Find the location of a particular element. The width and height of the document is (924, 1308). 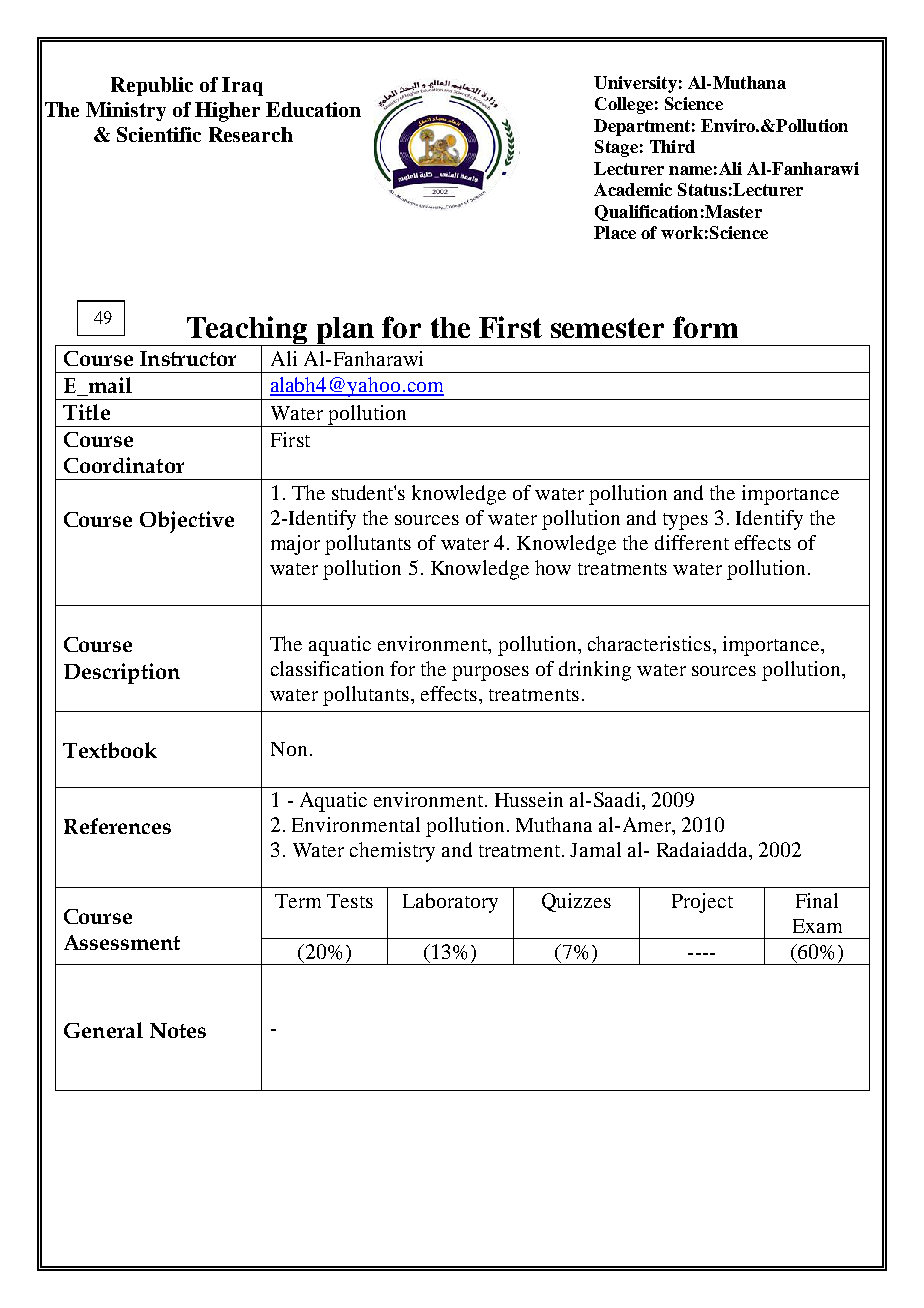

Laboratory is located at coordinates (450, 903).
